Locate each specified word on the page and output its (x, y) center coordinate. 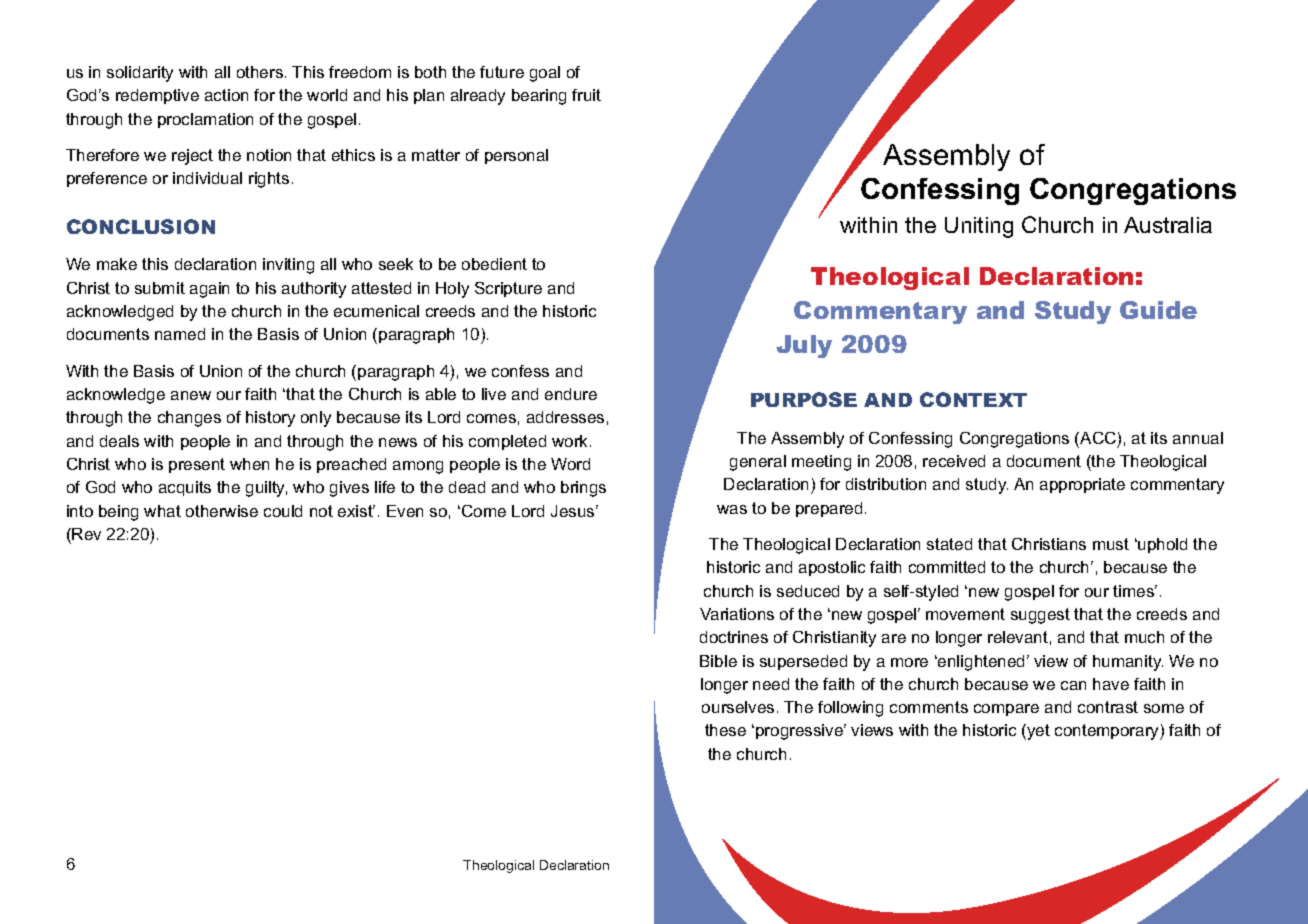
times (1135, 591)
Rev (86, 534)
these (725, 730)
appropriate (1082, 485)
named (180, 334)
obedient (494, 264)
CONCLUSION (141, 226)
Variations (737, 614)
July (804, 346)
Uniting (979, 227)
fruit (586, 95)
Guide (1158, 310)
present (197, 465)
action (226, 95)
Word (570, 464)
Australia (1168, 225)
